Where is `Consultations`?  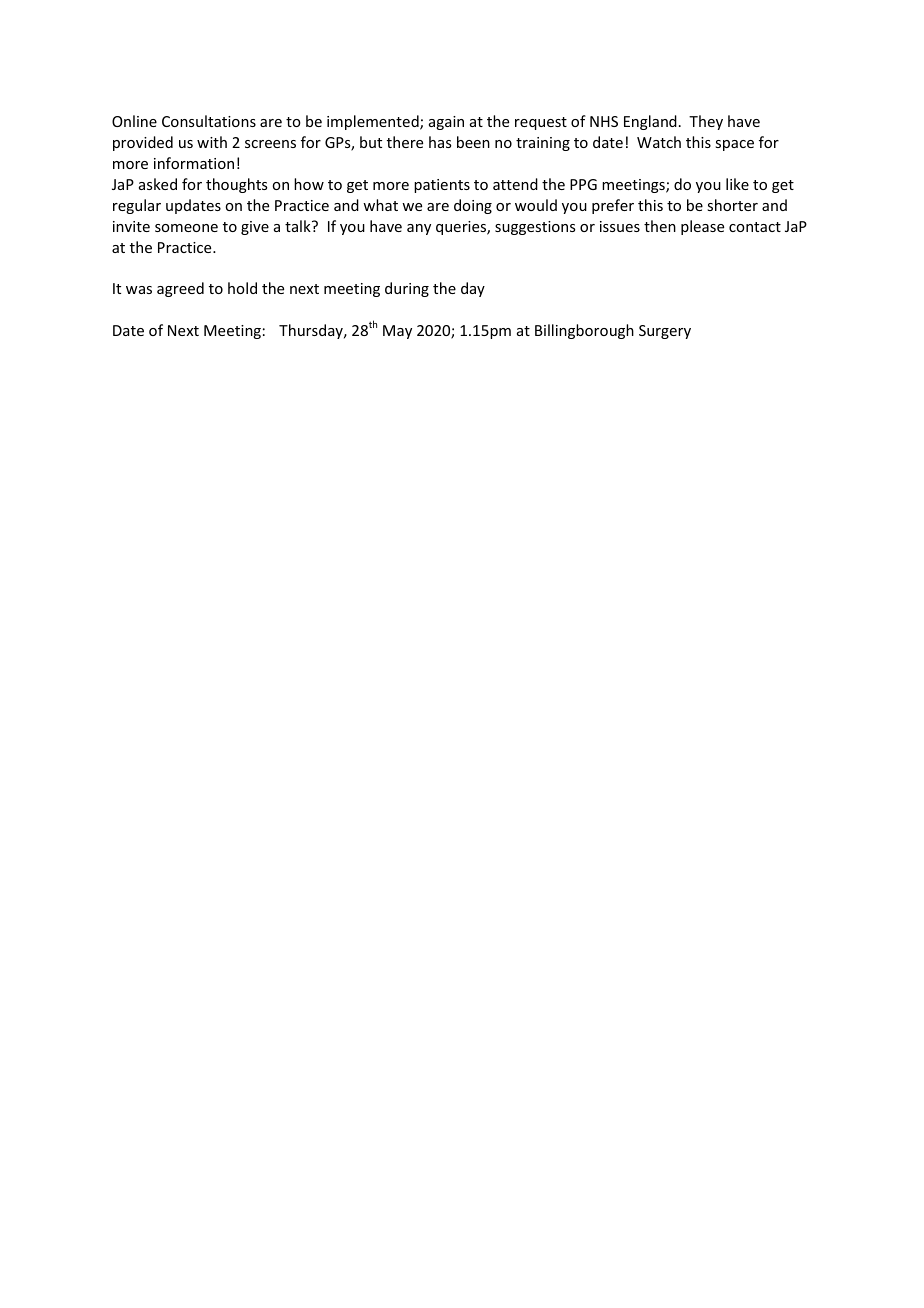
Consultations is located at coordinates (209, 121).
